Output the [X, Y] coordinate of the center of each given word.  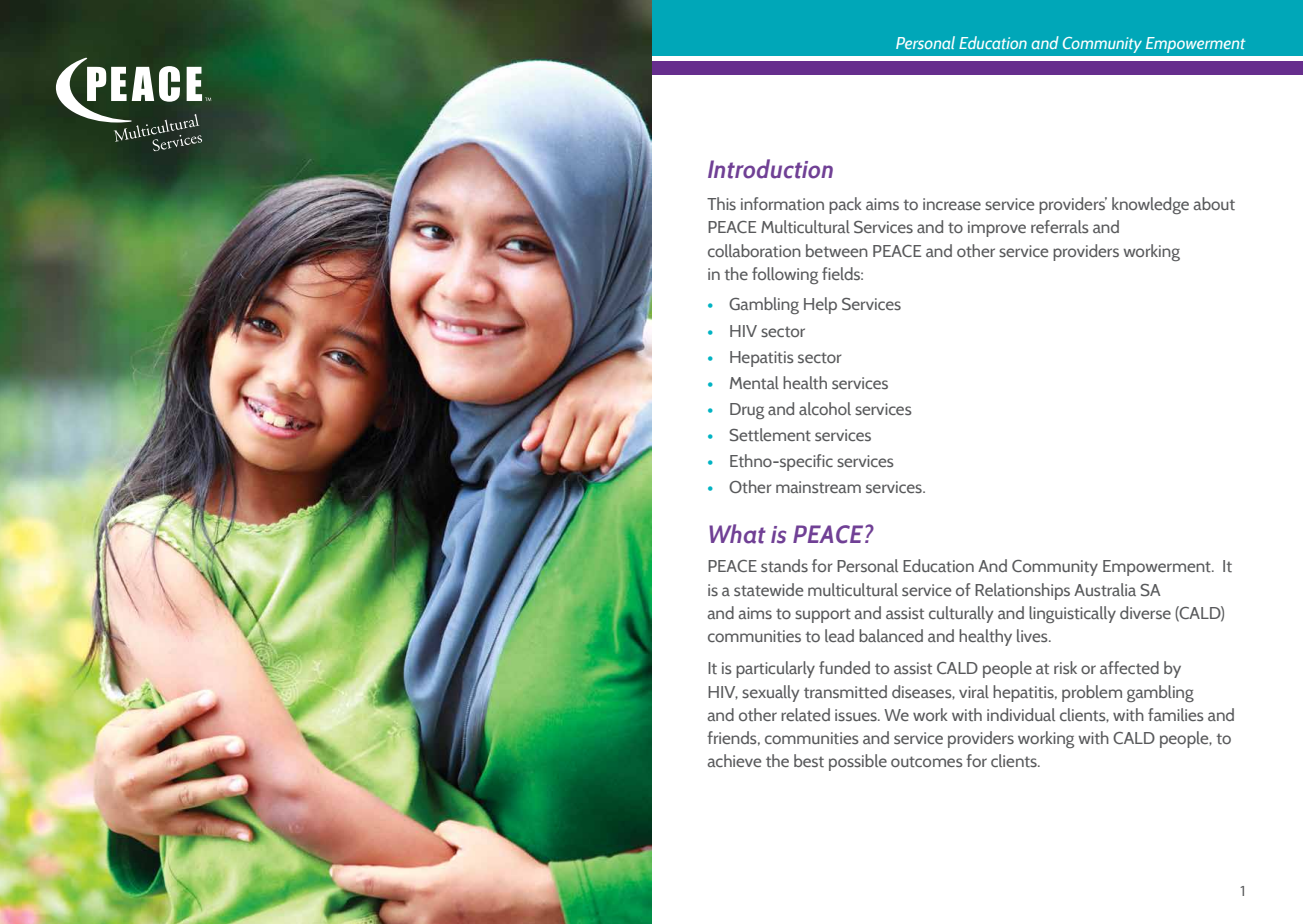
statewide [768, 590]
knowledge [1150, 205]
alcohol [825, 408]
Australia [1105, 590]
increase [952, 204]
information [782, 204]
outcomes [927, 762]
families [1176, 714]
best [809, 761]
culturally [961, 614]
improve [997, 229]
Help [820, 305]
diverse [1145, 612]
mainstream [818, 487]
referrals [1060, 226]
